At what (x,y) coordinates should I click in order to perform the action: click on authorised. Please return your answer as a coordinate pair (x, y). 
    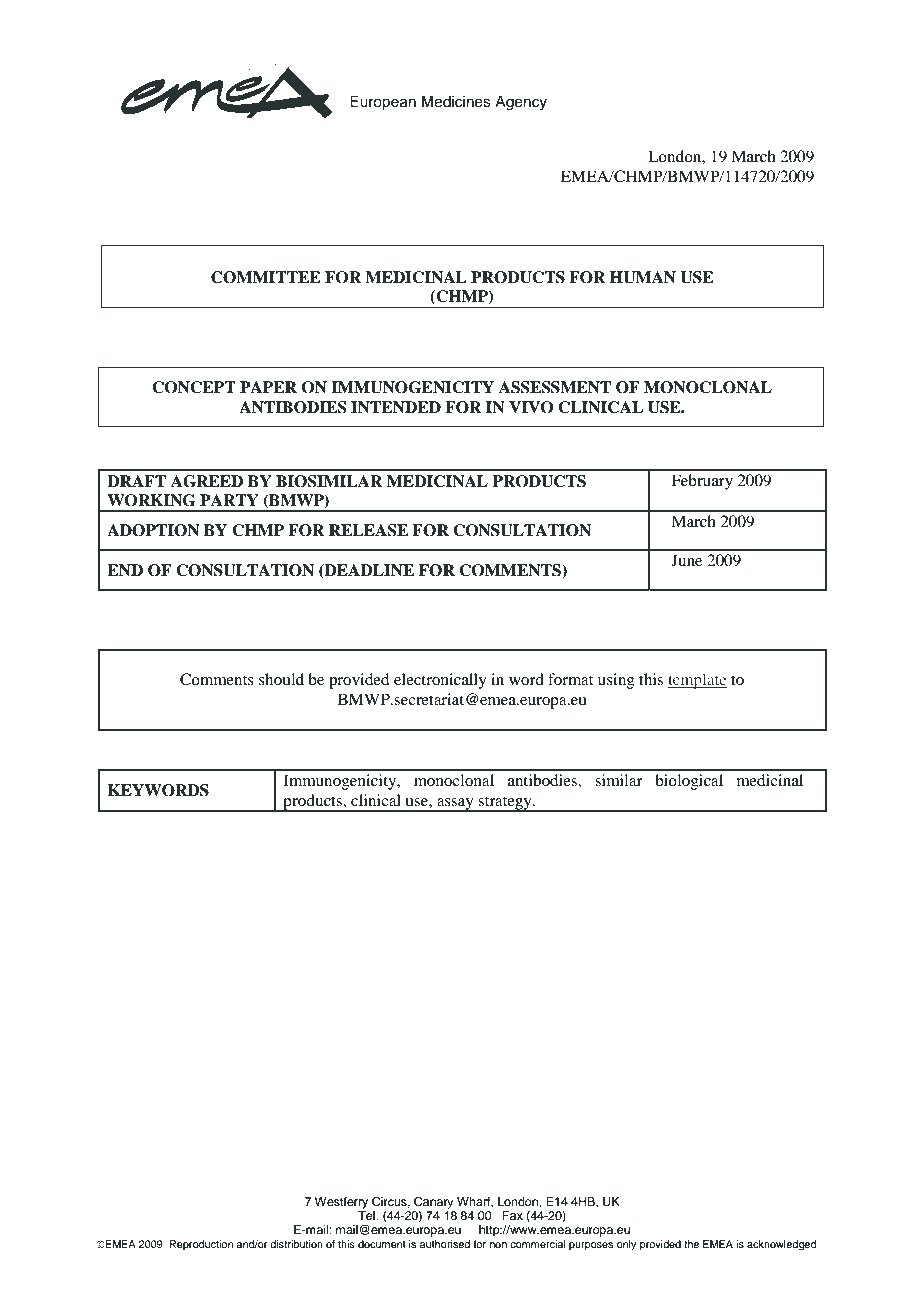
    Looking at the image, I should click on (445, 1244).
